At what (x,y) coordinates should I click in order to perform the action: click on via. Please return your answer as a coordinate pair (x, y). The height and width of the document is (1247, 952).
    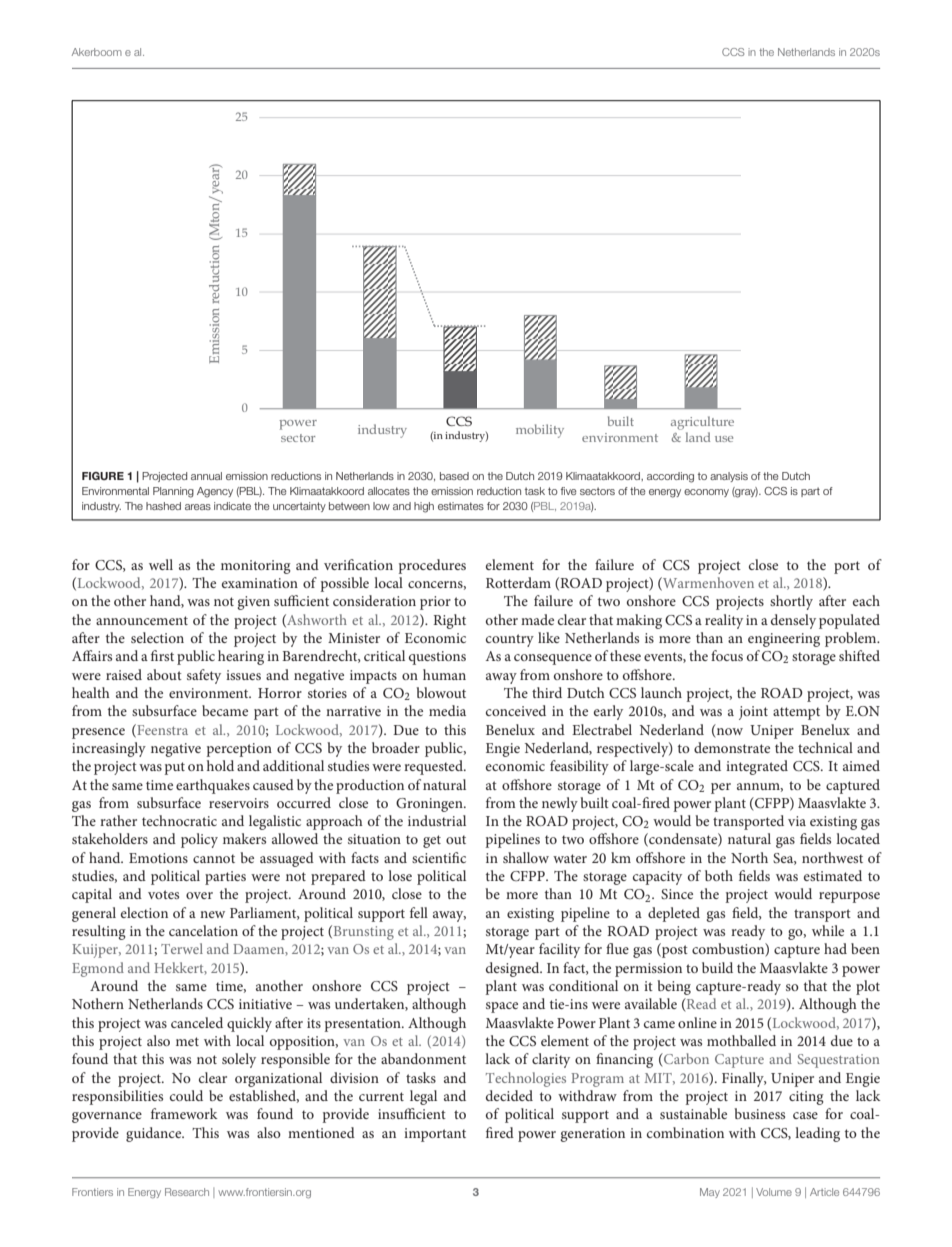
    Looking at the image, I should click on (797, 821).
